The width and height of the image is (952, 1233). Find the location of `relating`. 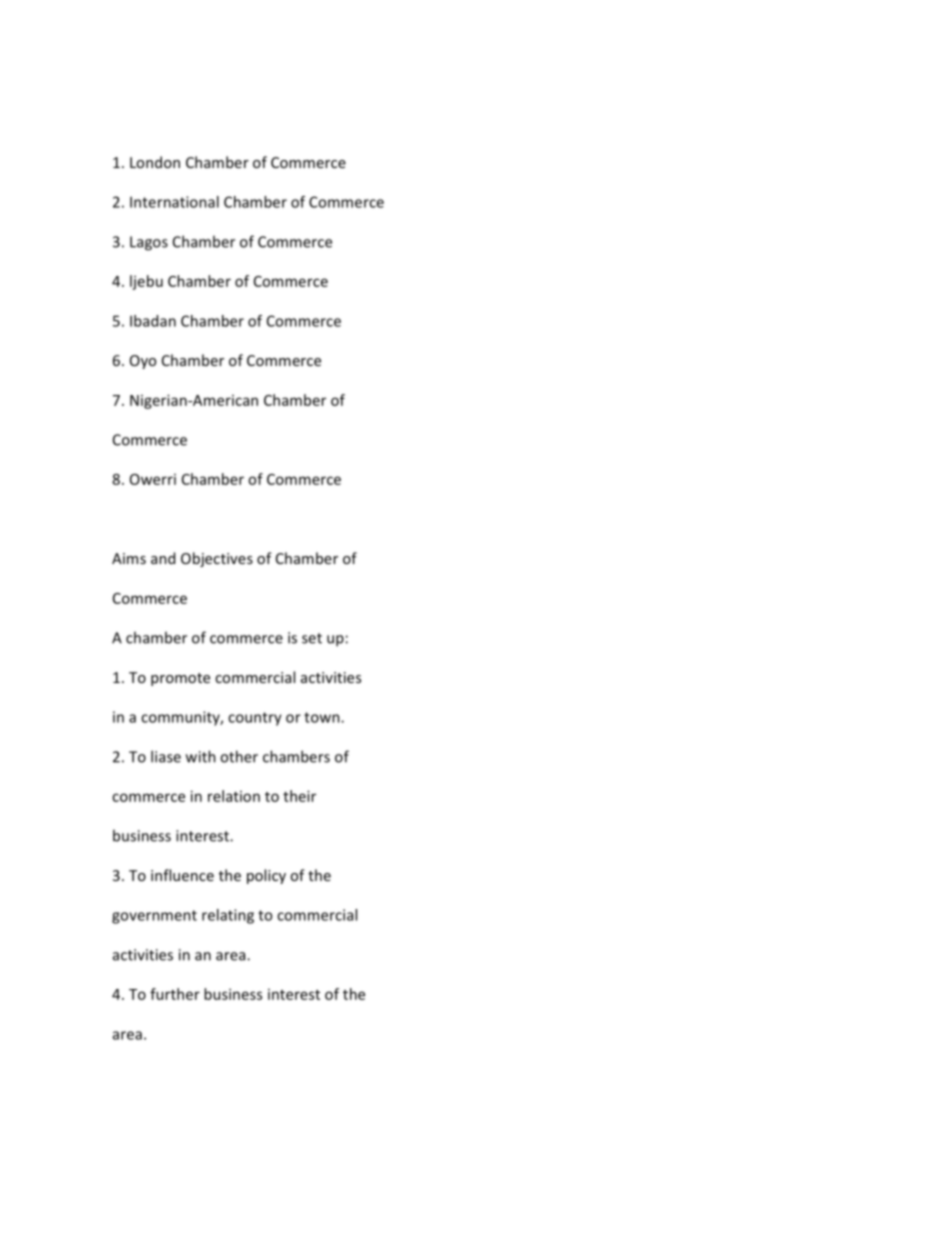

relating is located at coordinates (228, 916).
